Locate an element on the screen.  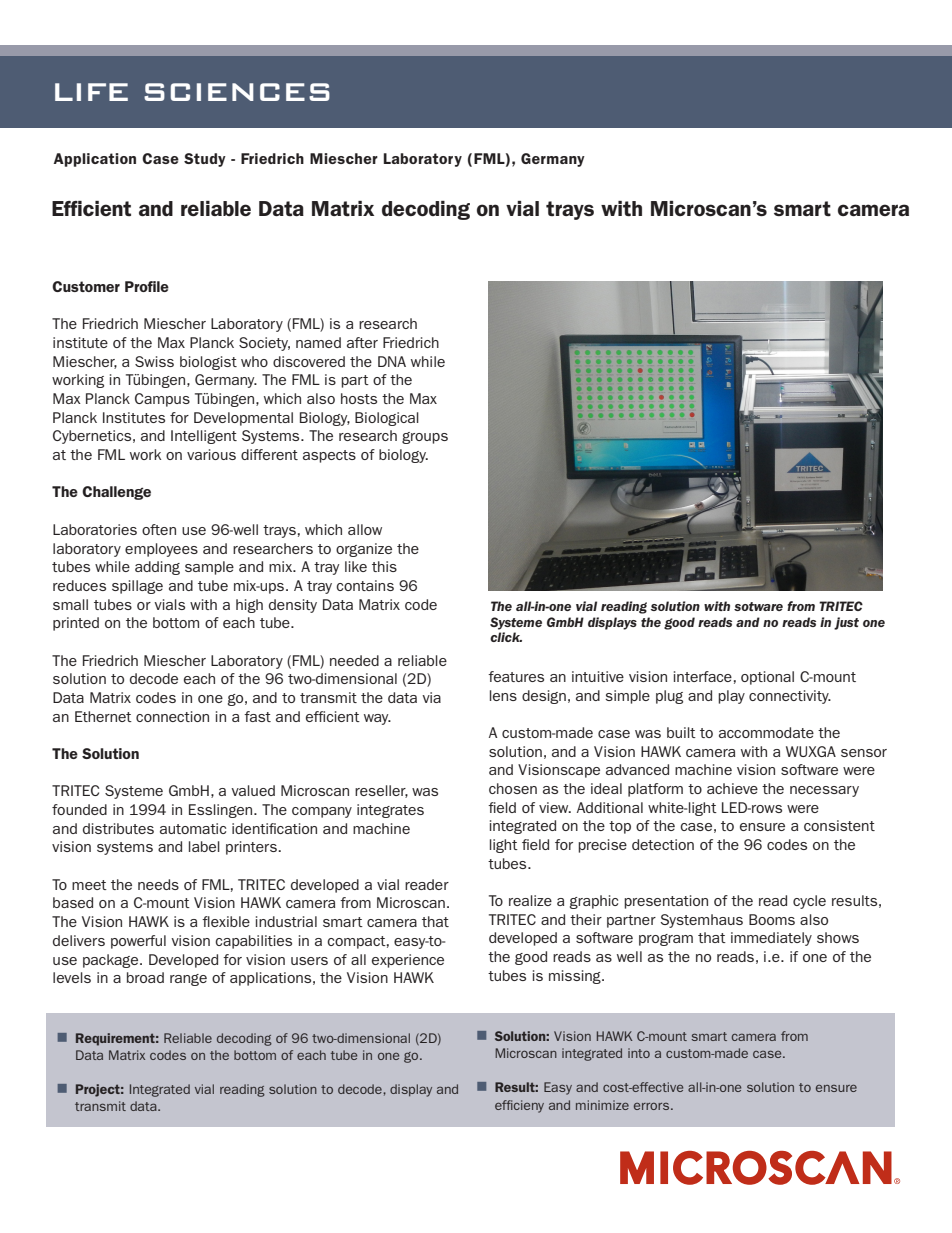
DNA is located at coordinates (392, 361).
